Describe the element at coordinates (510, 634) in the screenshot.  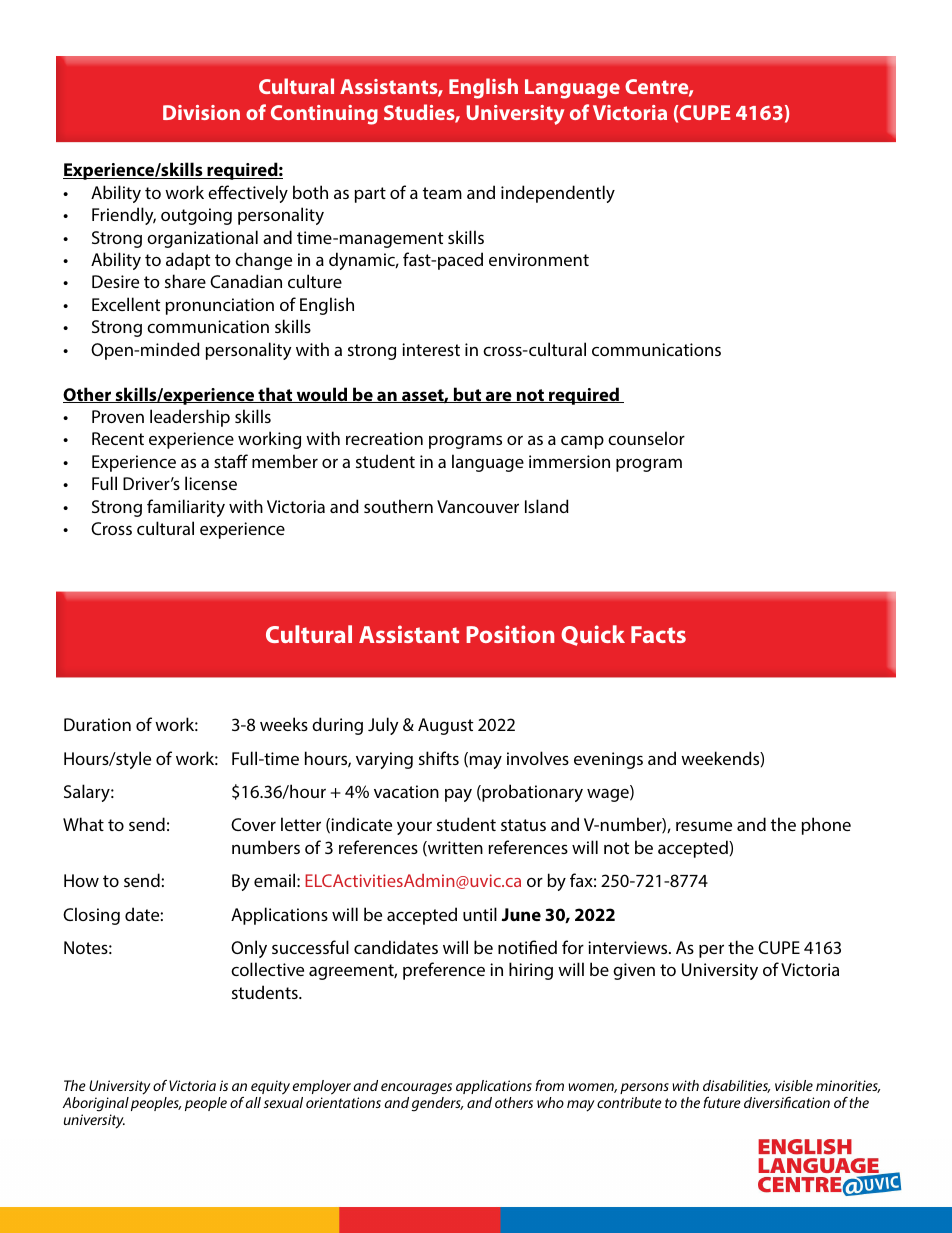
I see `Position` at that location.
